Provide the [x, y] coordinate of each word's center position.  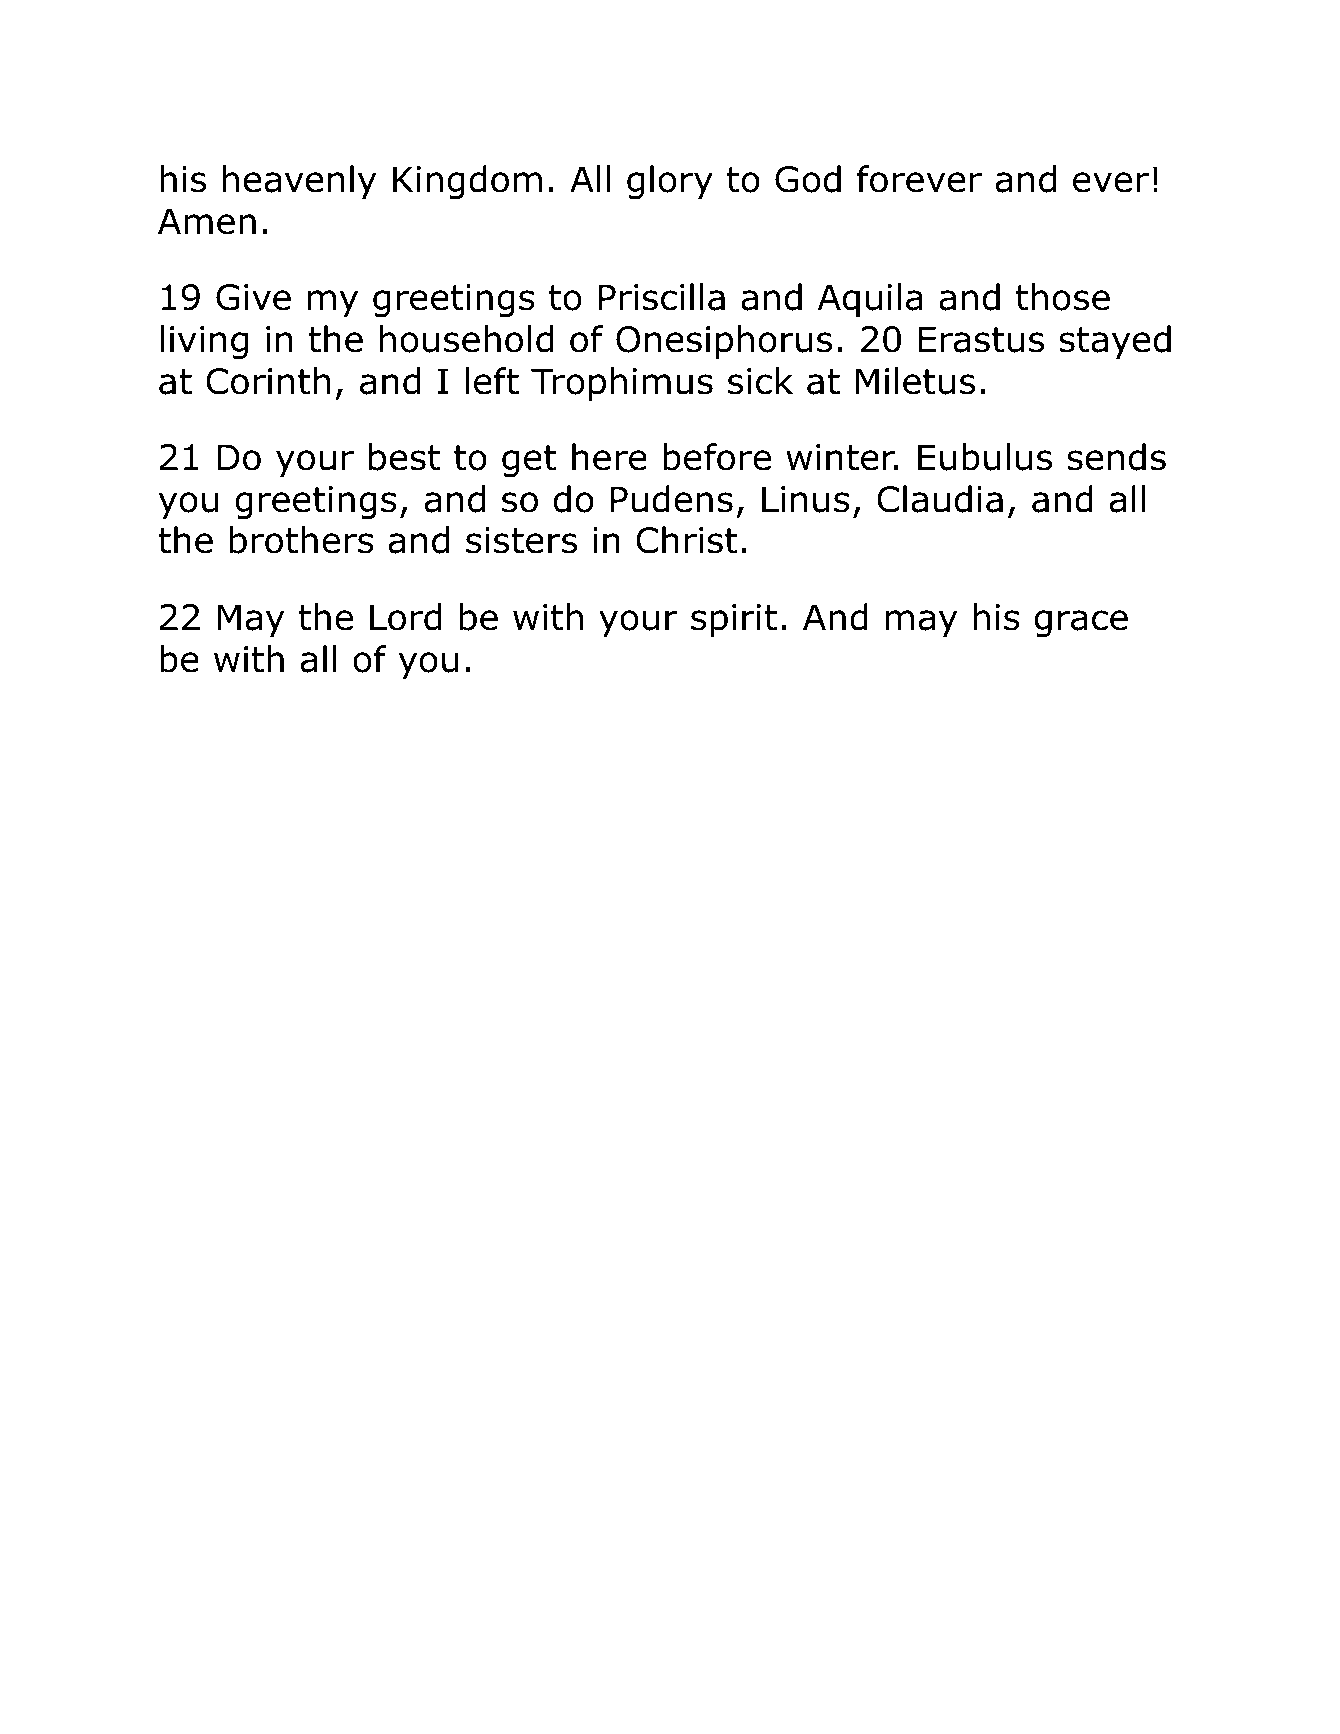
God [808, 179]
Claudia [940, 499]
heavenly [299, 182]
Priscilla [662, 297]
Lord [405, 617]
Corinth [268, 381]
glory [670, 182]
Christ [687, 540]
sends [1116, 457]
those [1063, 297]
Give [253, 297]
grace [1081, 624]
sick [760, 381]
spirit [734, 620]
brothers [302, 540]
